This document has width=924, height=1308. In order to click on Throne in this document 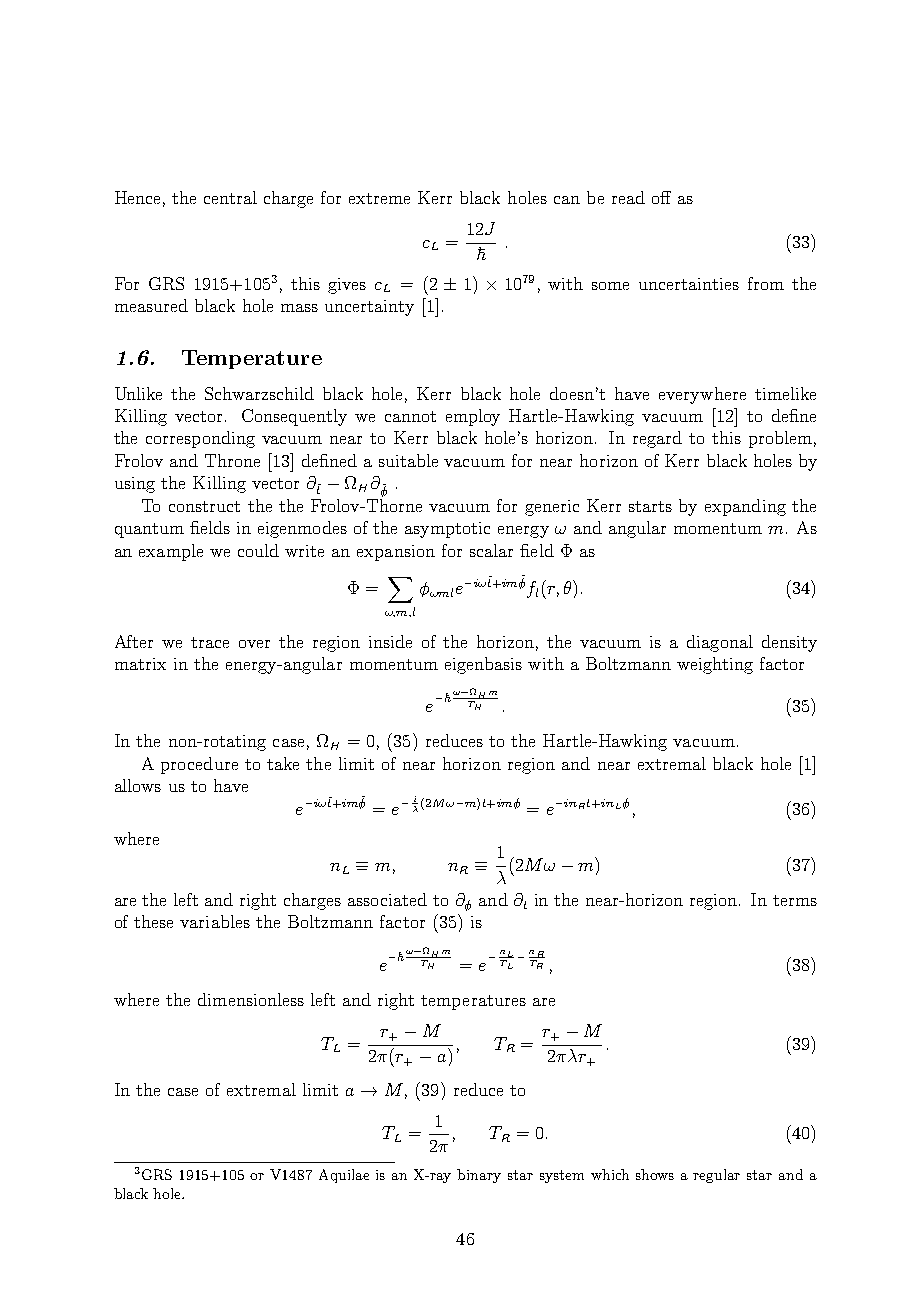, I will do `click(232, 460)`.
